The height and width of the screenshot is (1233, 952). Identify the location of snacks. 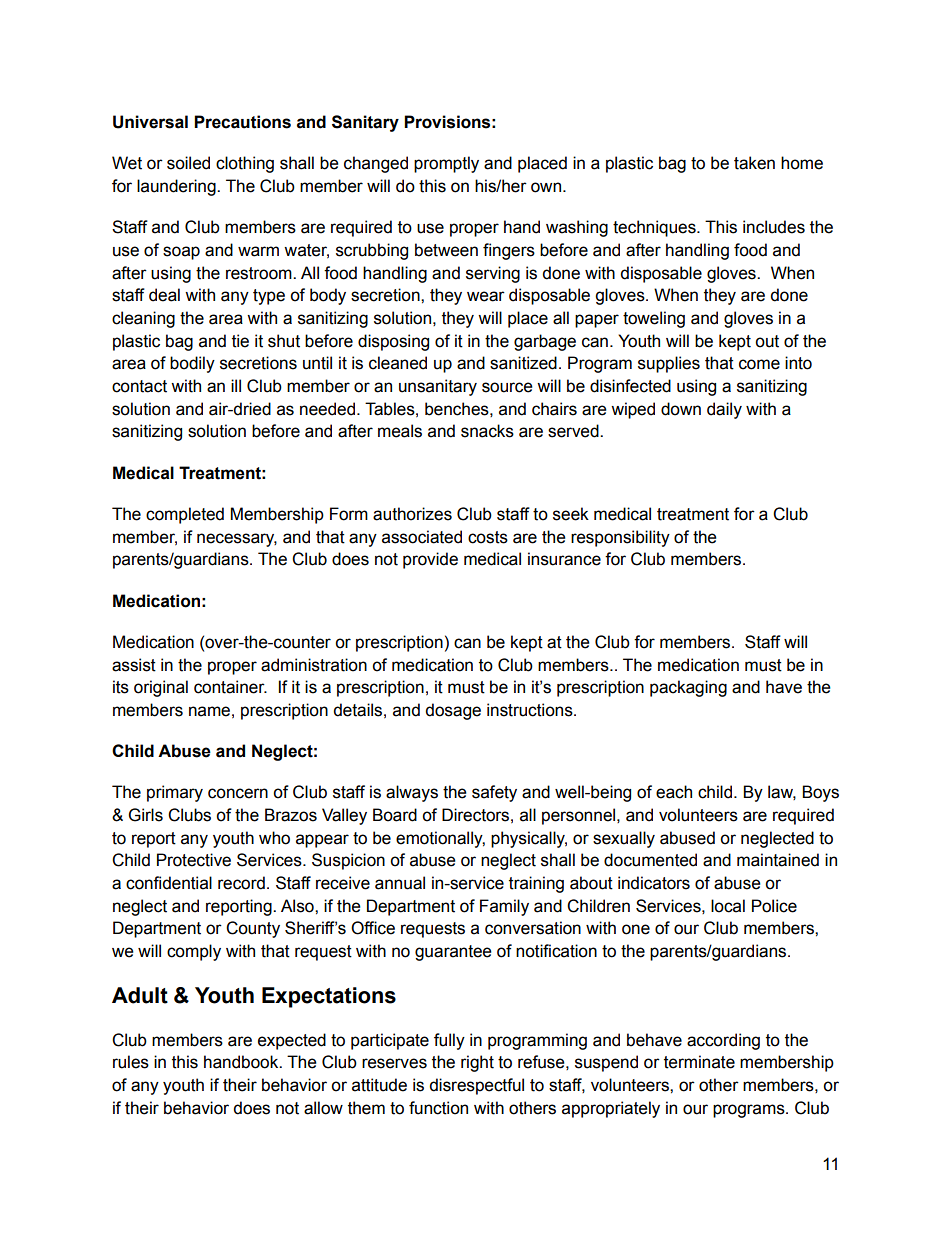
(487, 431).
